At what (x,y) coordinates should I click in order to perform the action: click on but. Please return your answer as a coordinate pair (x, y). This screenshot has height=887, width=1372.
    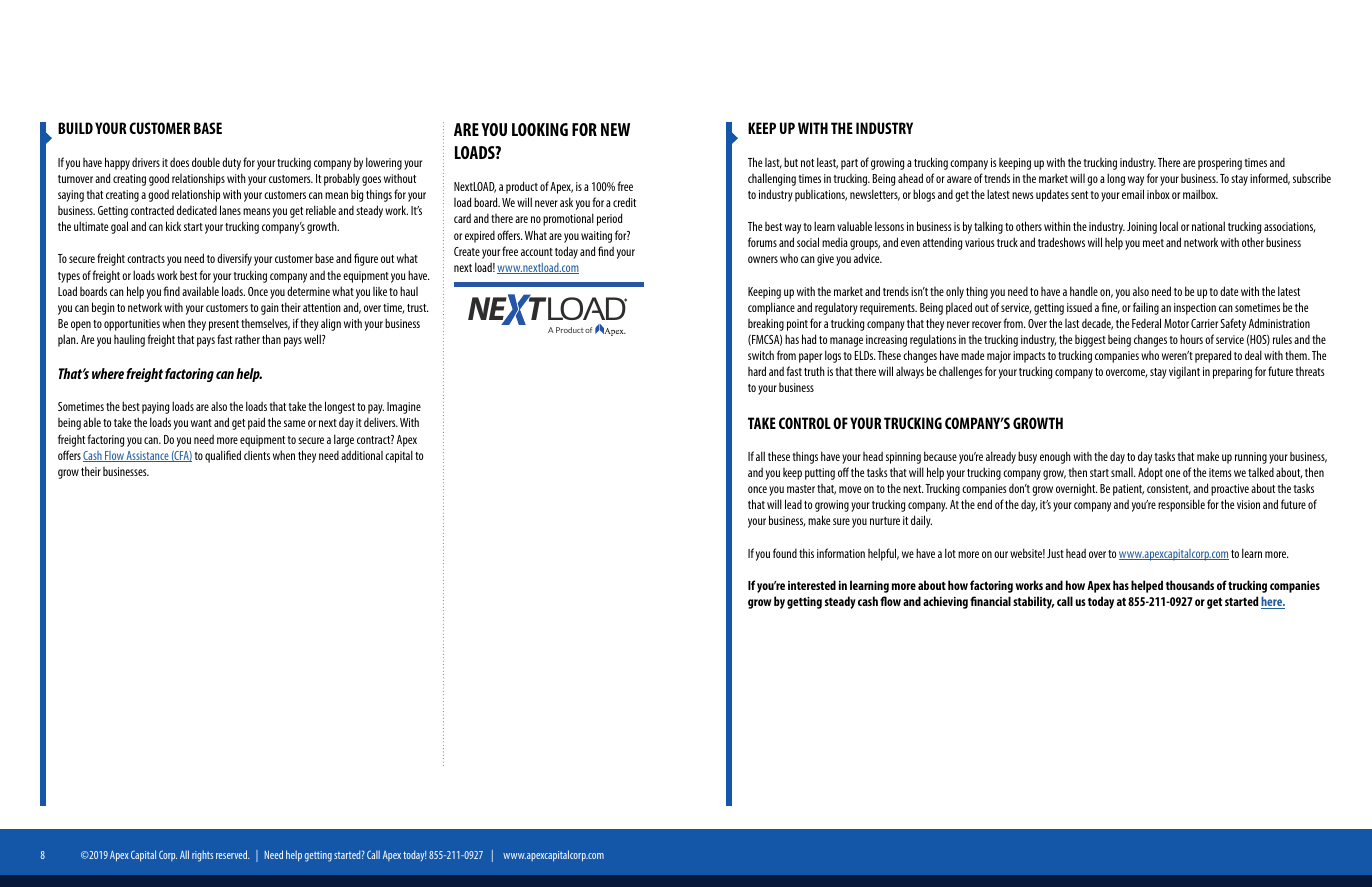
    Looking at the image, I should click on (791, 162).
